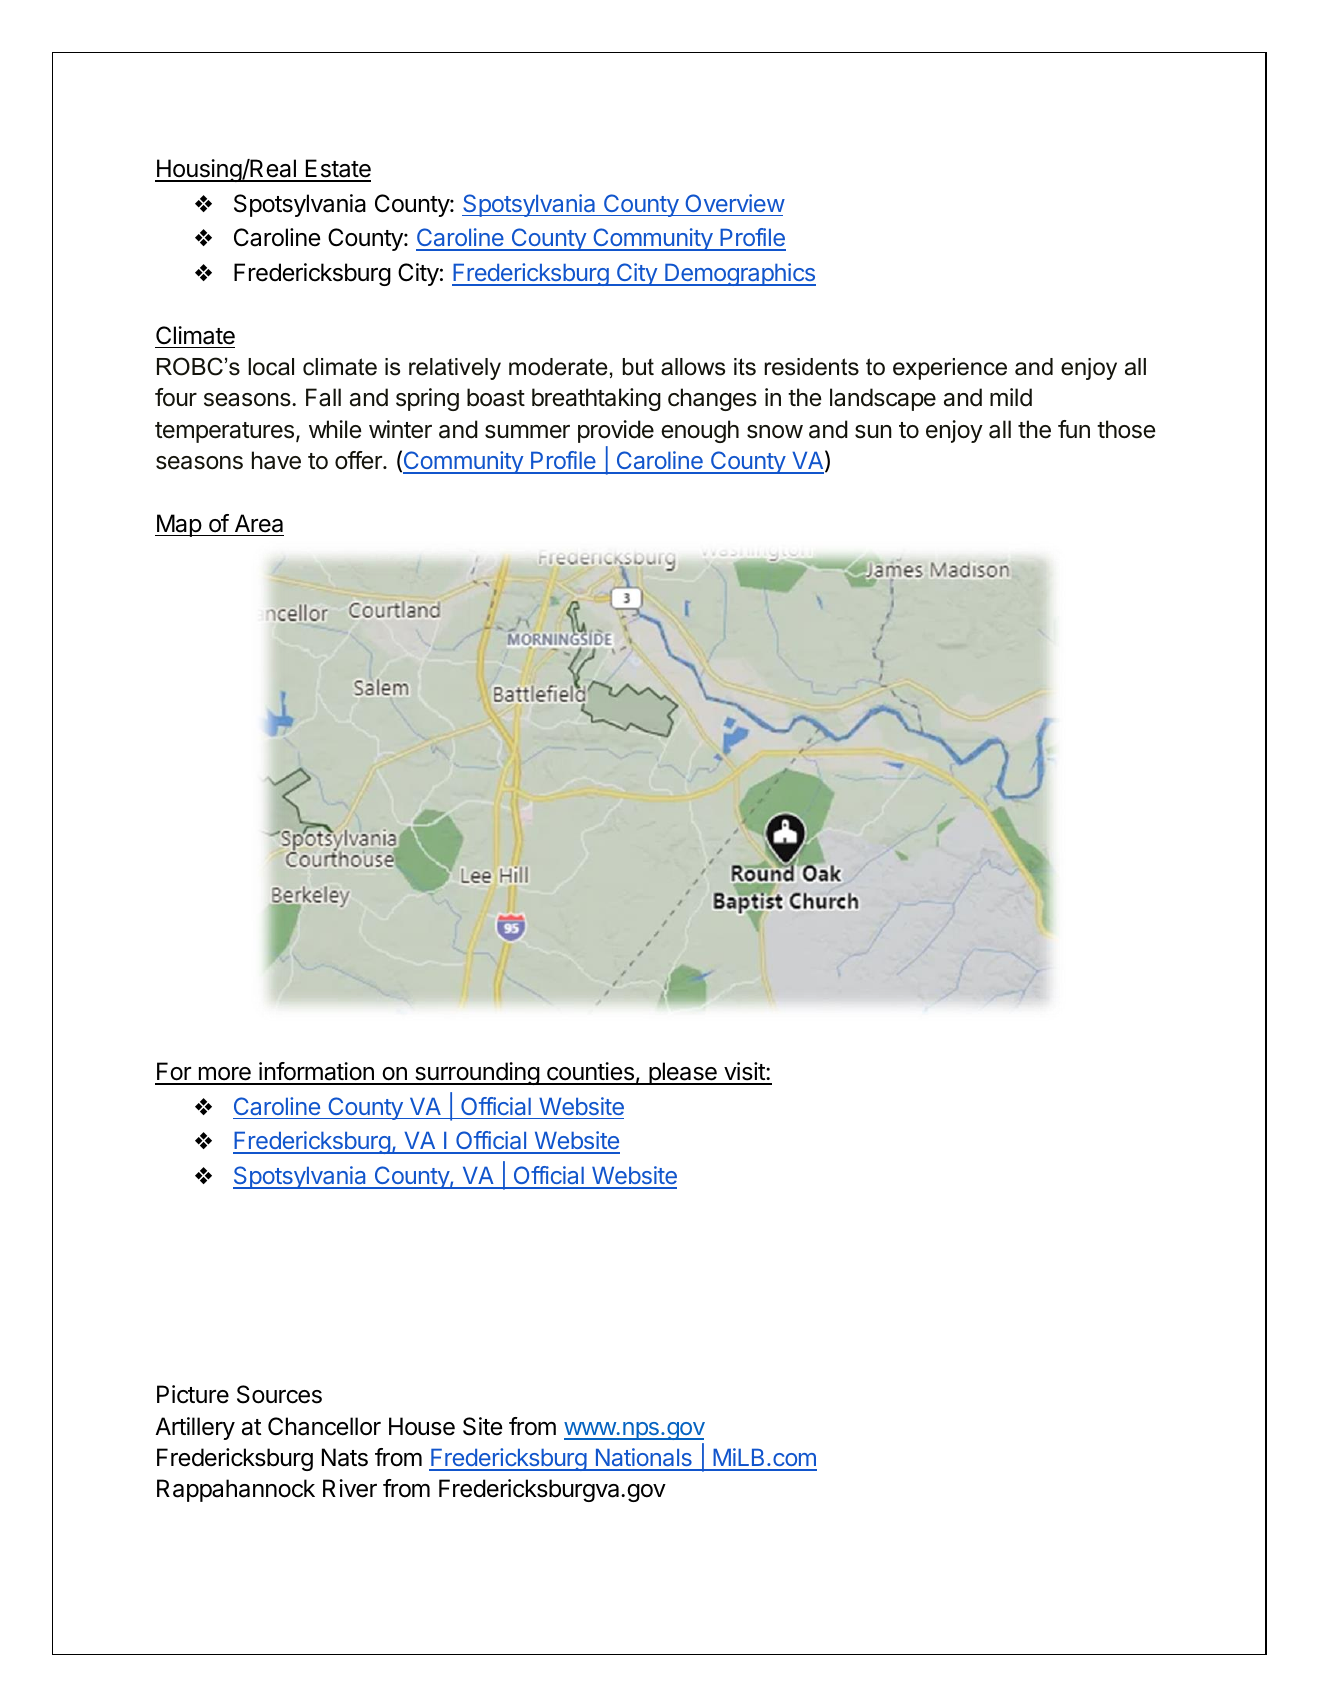 This screenshot has width=1318, height=1706. I want to click on those, so click(1126, 429).
